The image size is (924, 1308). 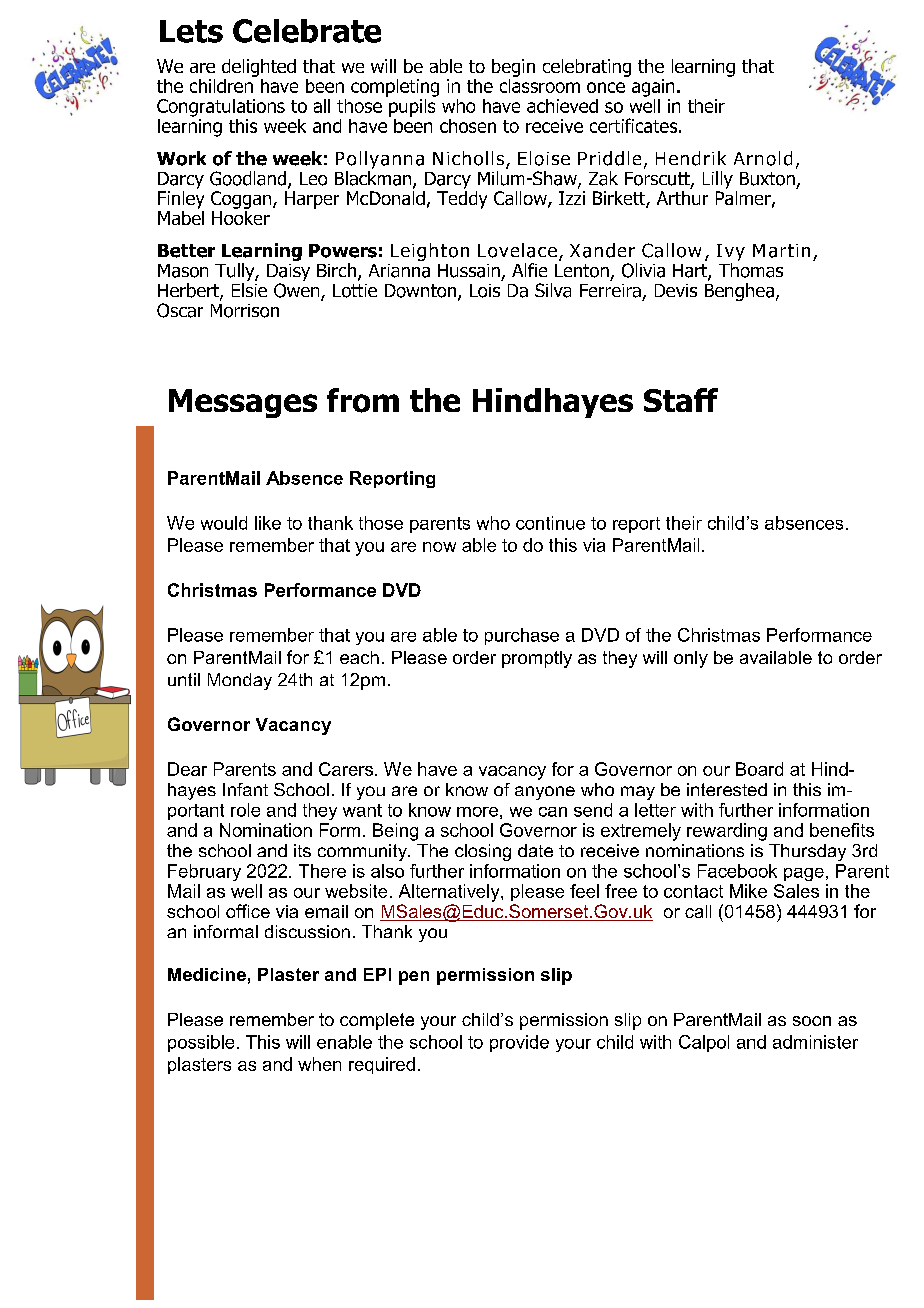 What do you see at coordinates (812, 1021) in the screenshot?
I see `soon` at bounding box center [812, 1021].
